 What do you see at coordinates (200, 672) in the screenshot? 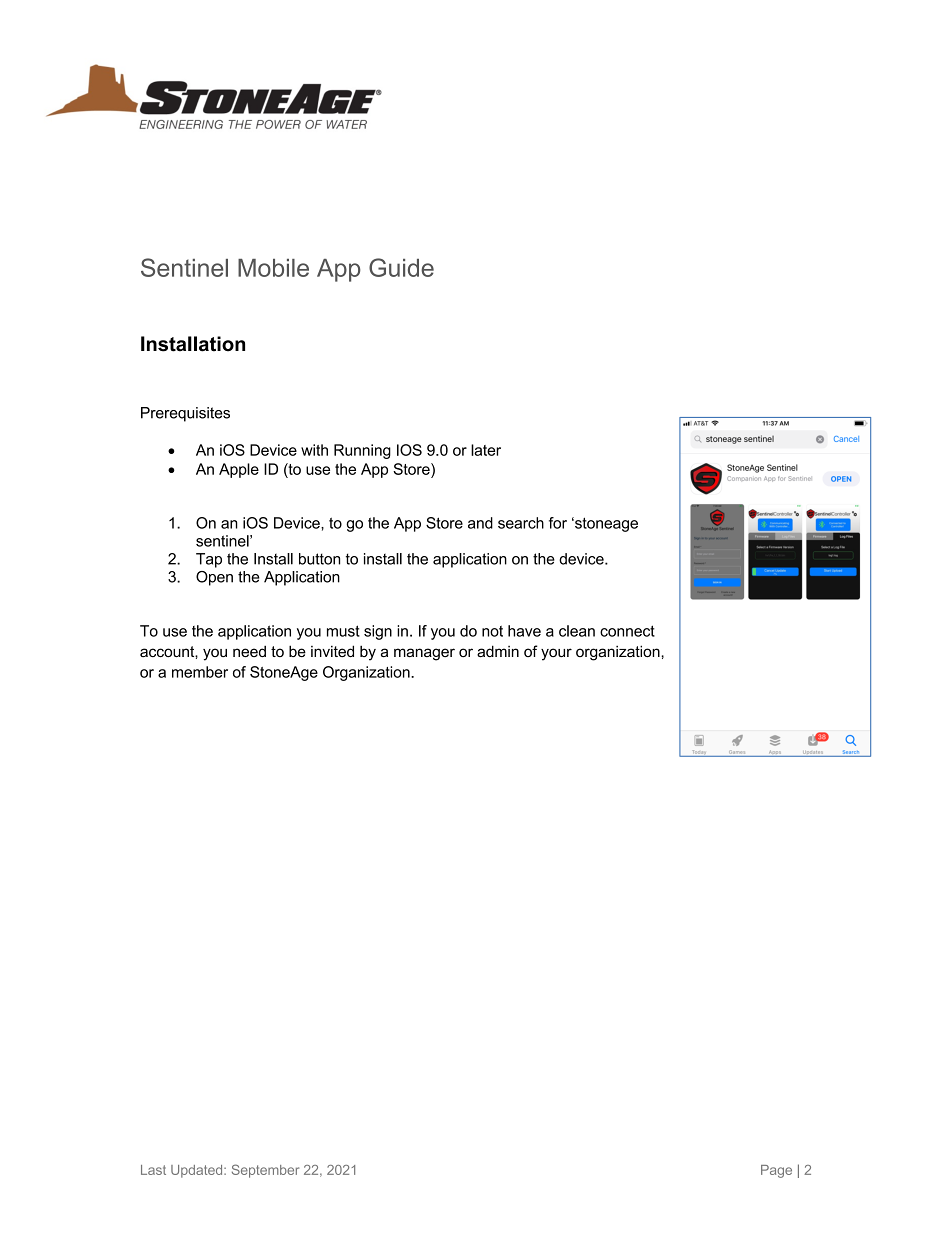
I see `member` at bounding box center [200, 672].
